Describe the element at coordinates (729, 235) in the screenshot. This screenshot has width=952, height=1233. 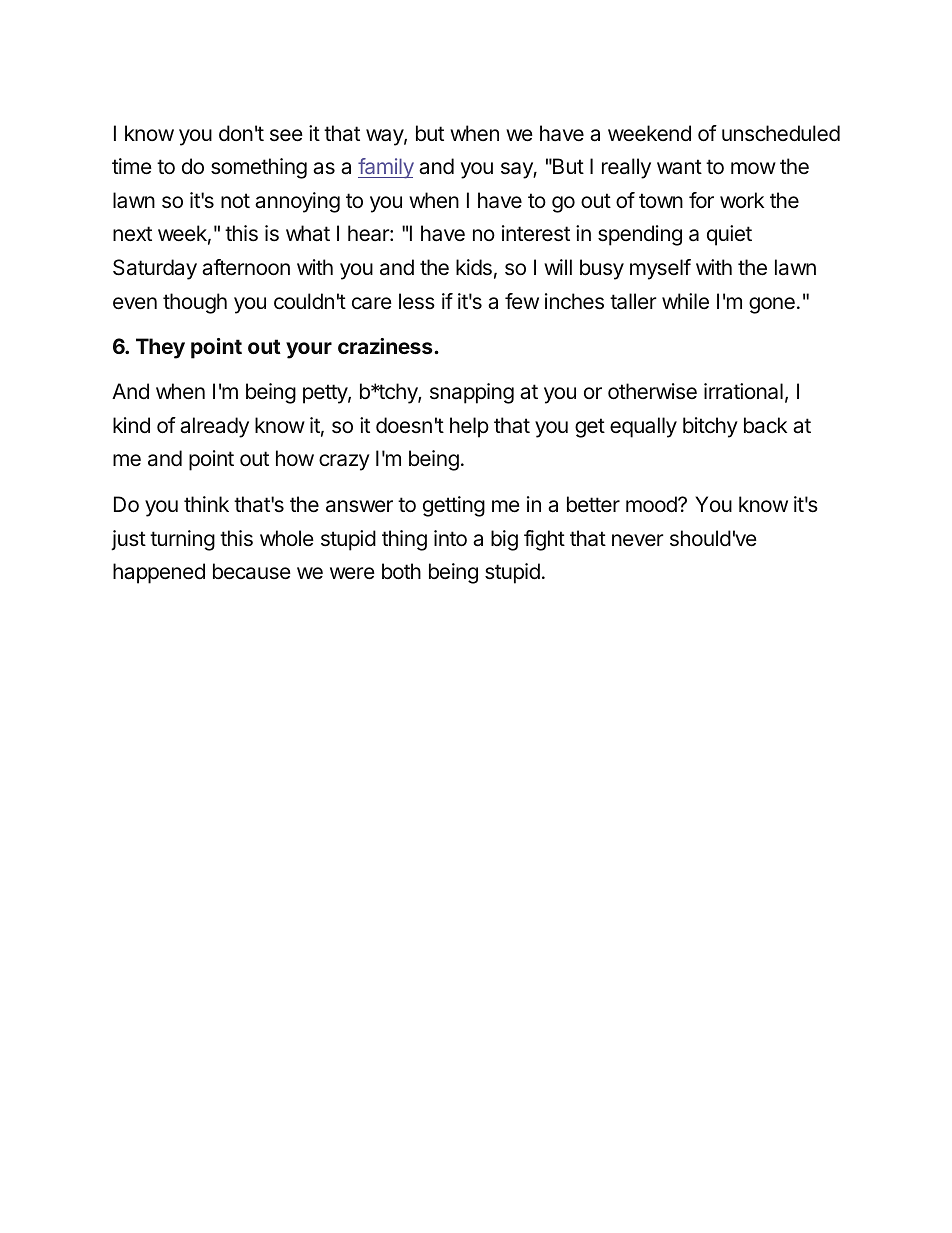
I see `quiet` at that location.
